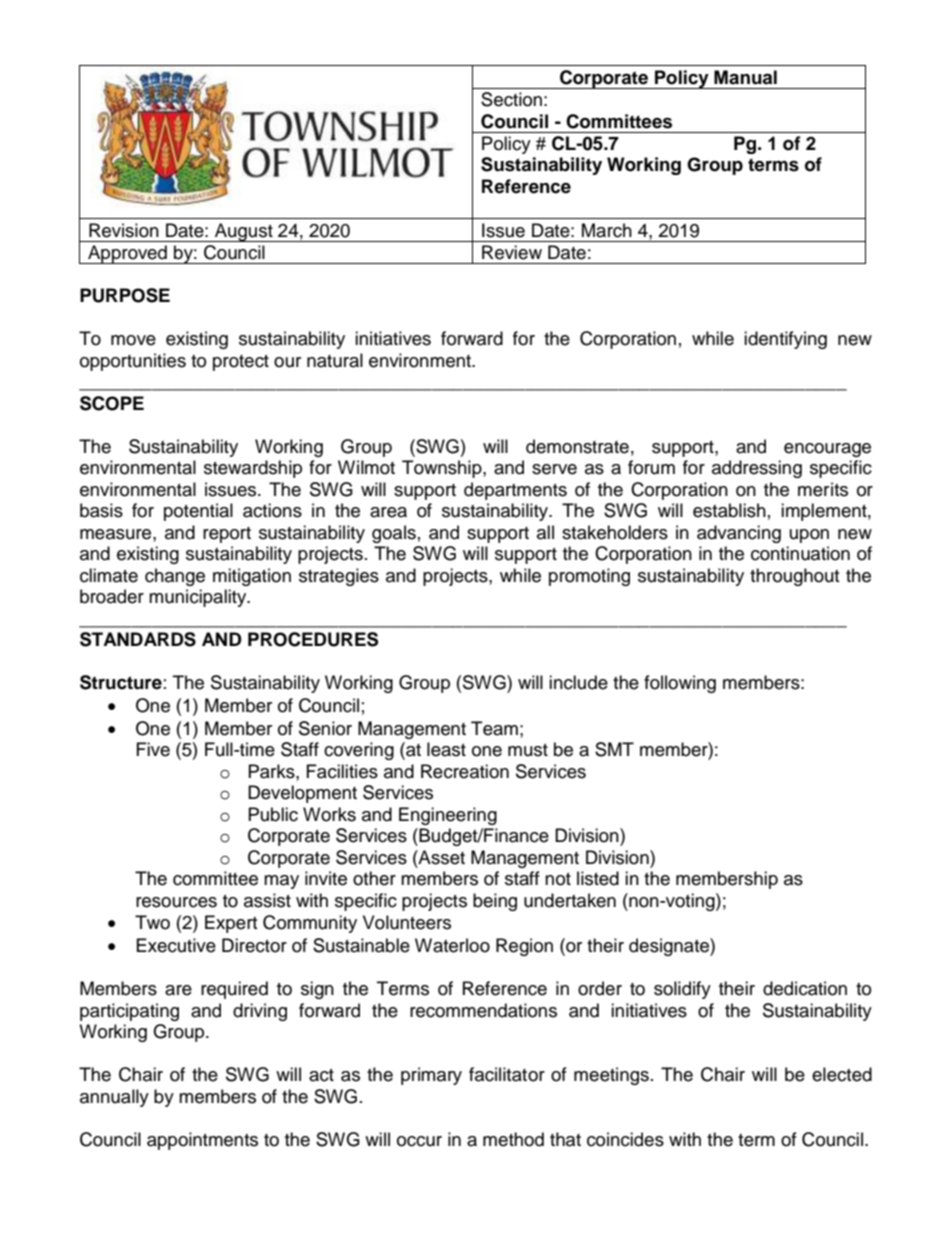 Image resolution: width=952 pixels, height=1233 pixels. Describe the element at coordinates (199, 598) in the page. I see `municipality` at that location.
